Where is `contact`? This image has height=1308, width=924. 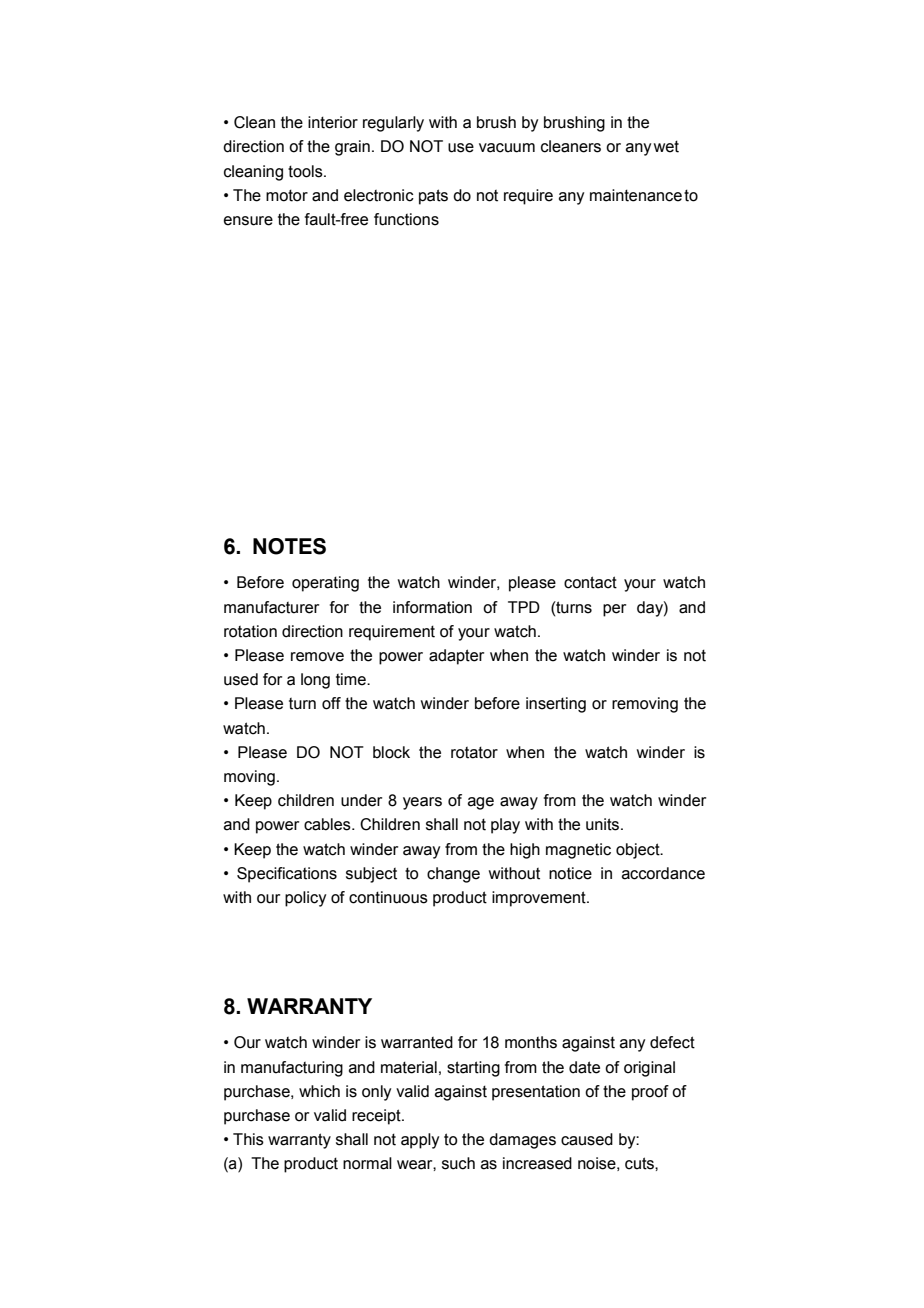 contact is located at coordinates (590, 582).
